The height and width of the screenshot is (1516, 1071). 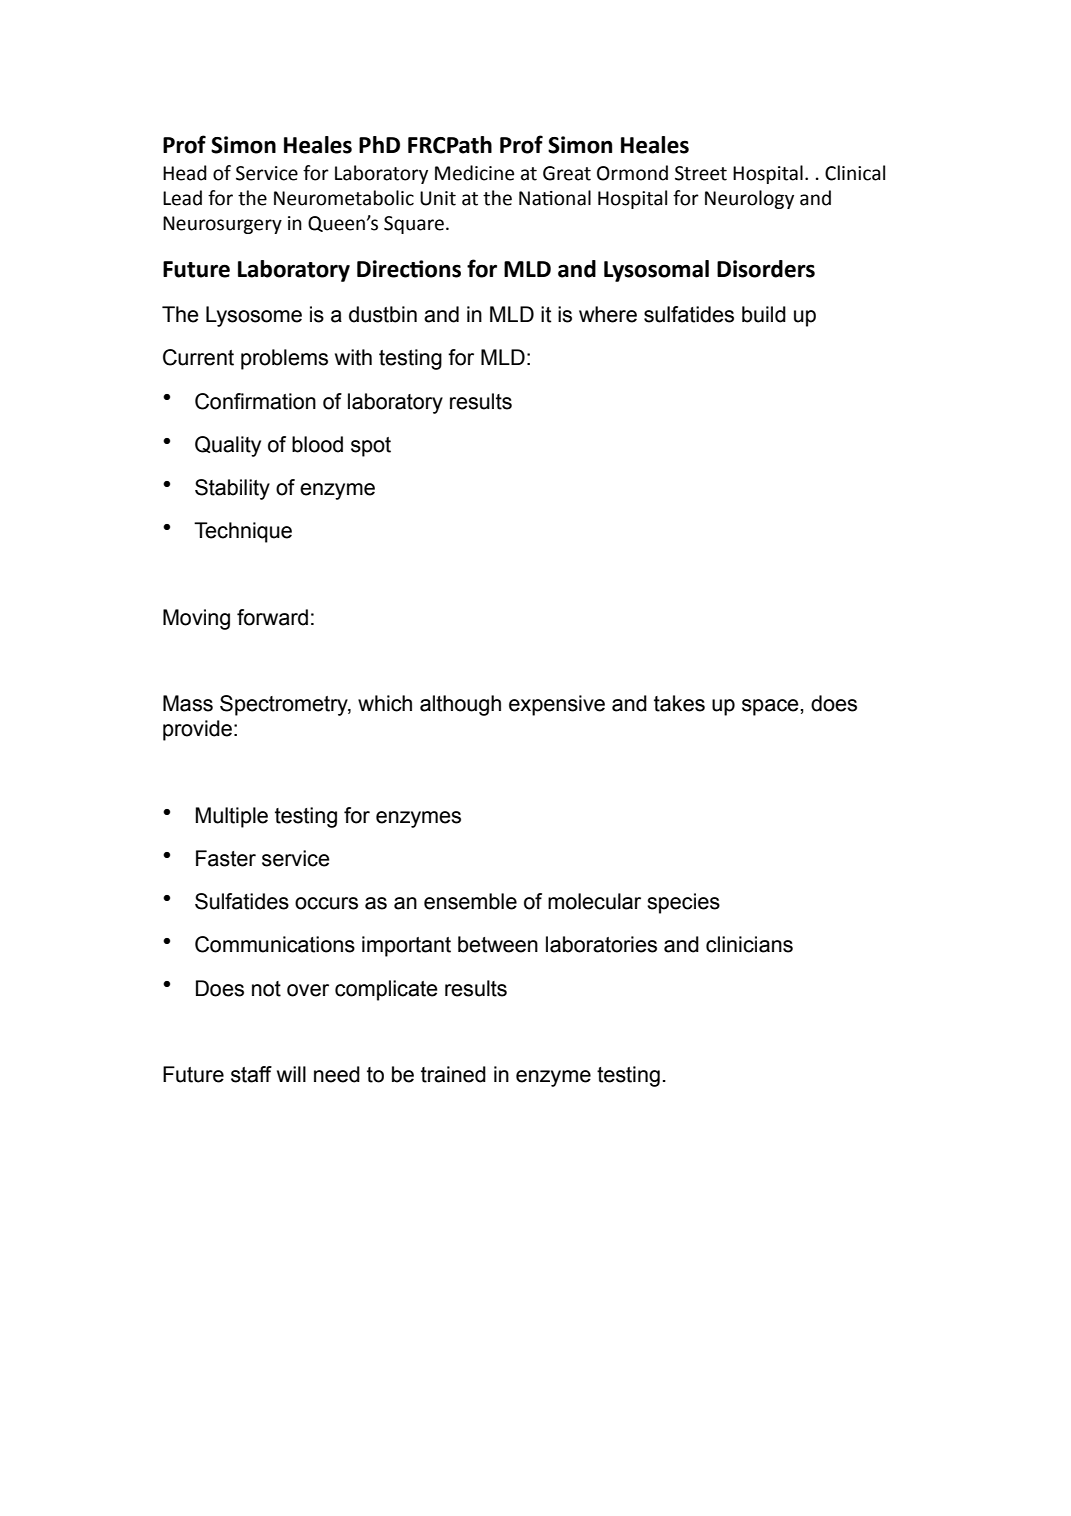 What do you see at coordinates (470, 901) in the screenshot?
I see `ensemble` at bounding box center [470, 901].
